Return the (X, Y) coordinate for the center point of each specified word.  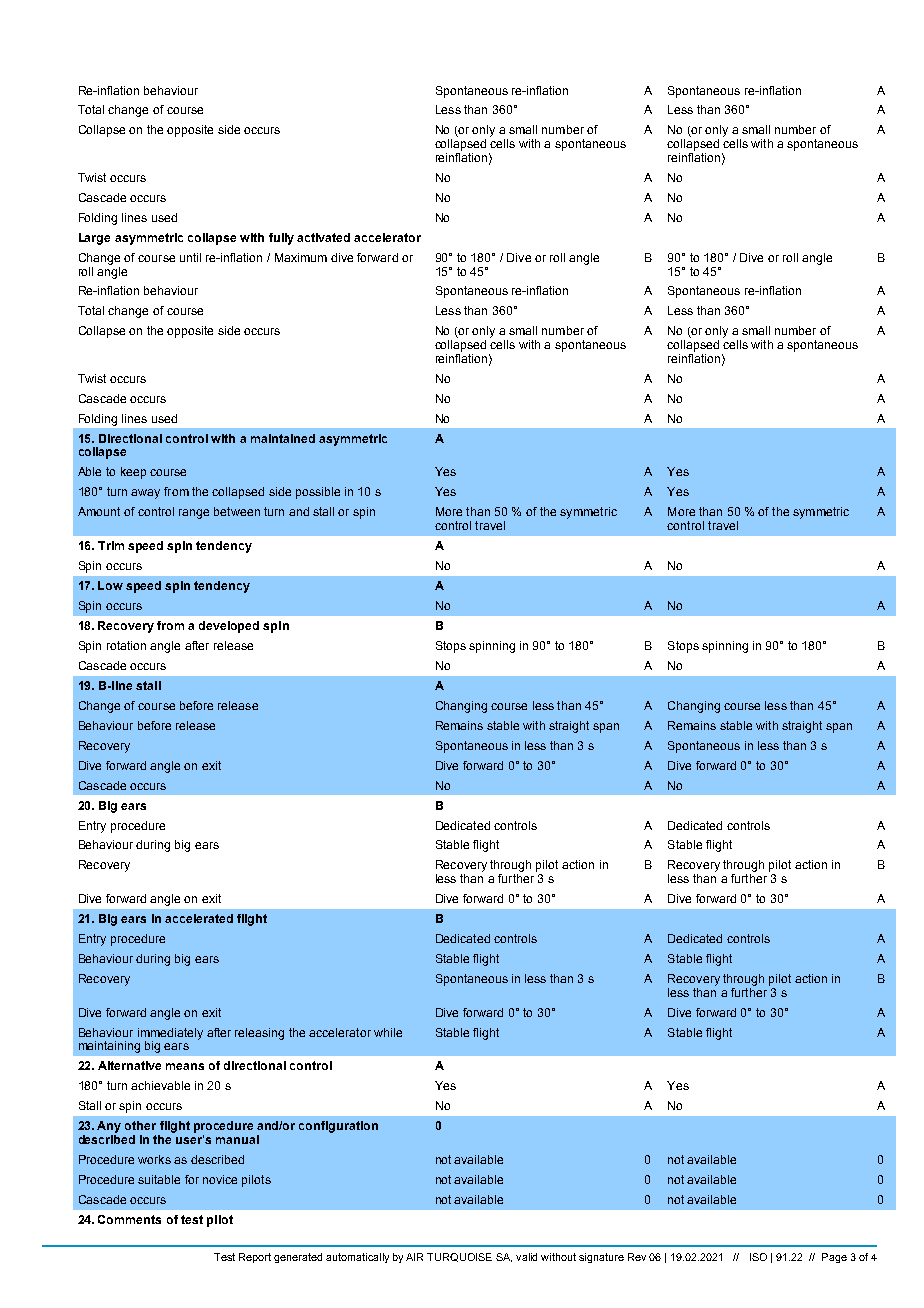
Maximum (301, 257)
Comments (129, 1219)
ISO (758, 1257)
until (190, 257)
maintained (283, 438)
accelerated (199, 918)
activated (323, 237)
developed (229, 627)
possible (318, 493)
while (388, 1032)
